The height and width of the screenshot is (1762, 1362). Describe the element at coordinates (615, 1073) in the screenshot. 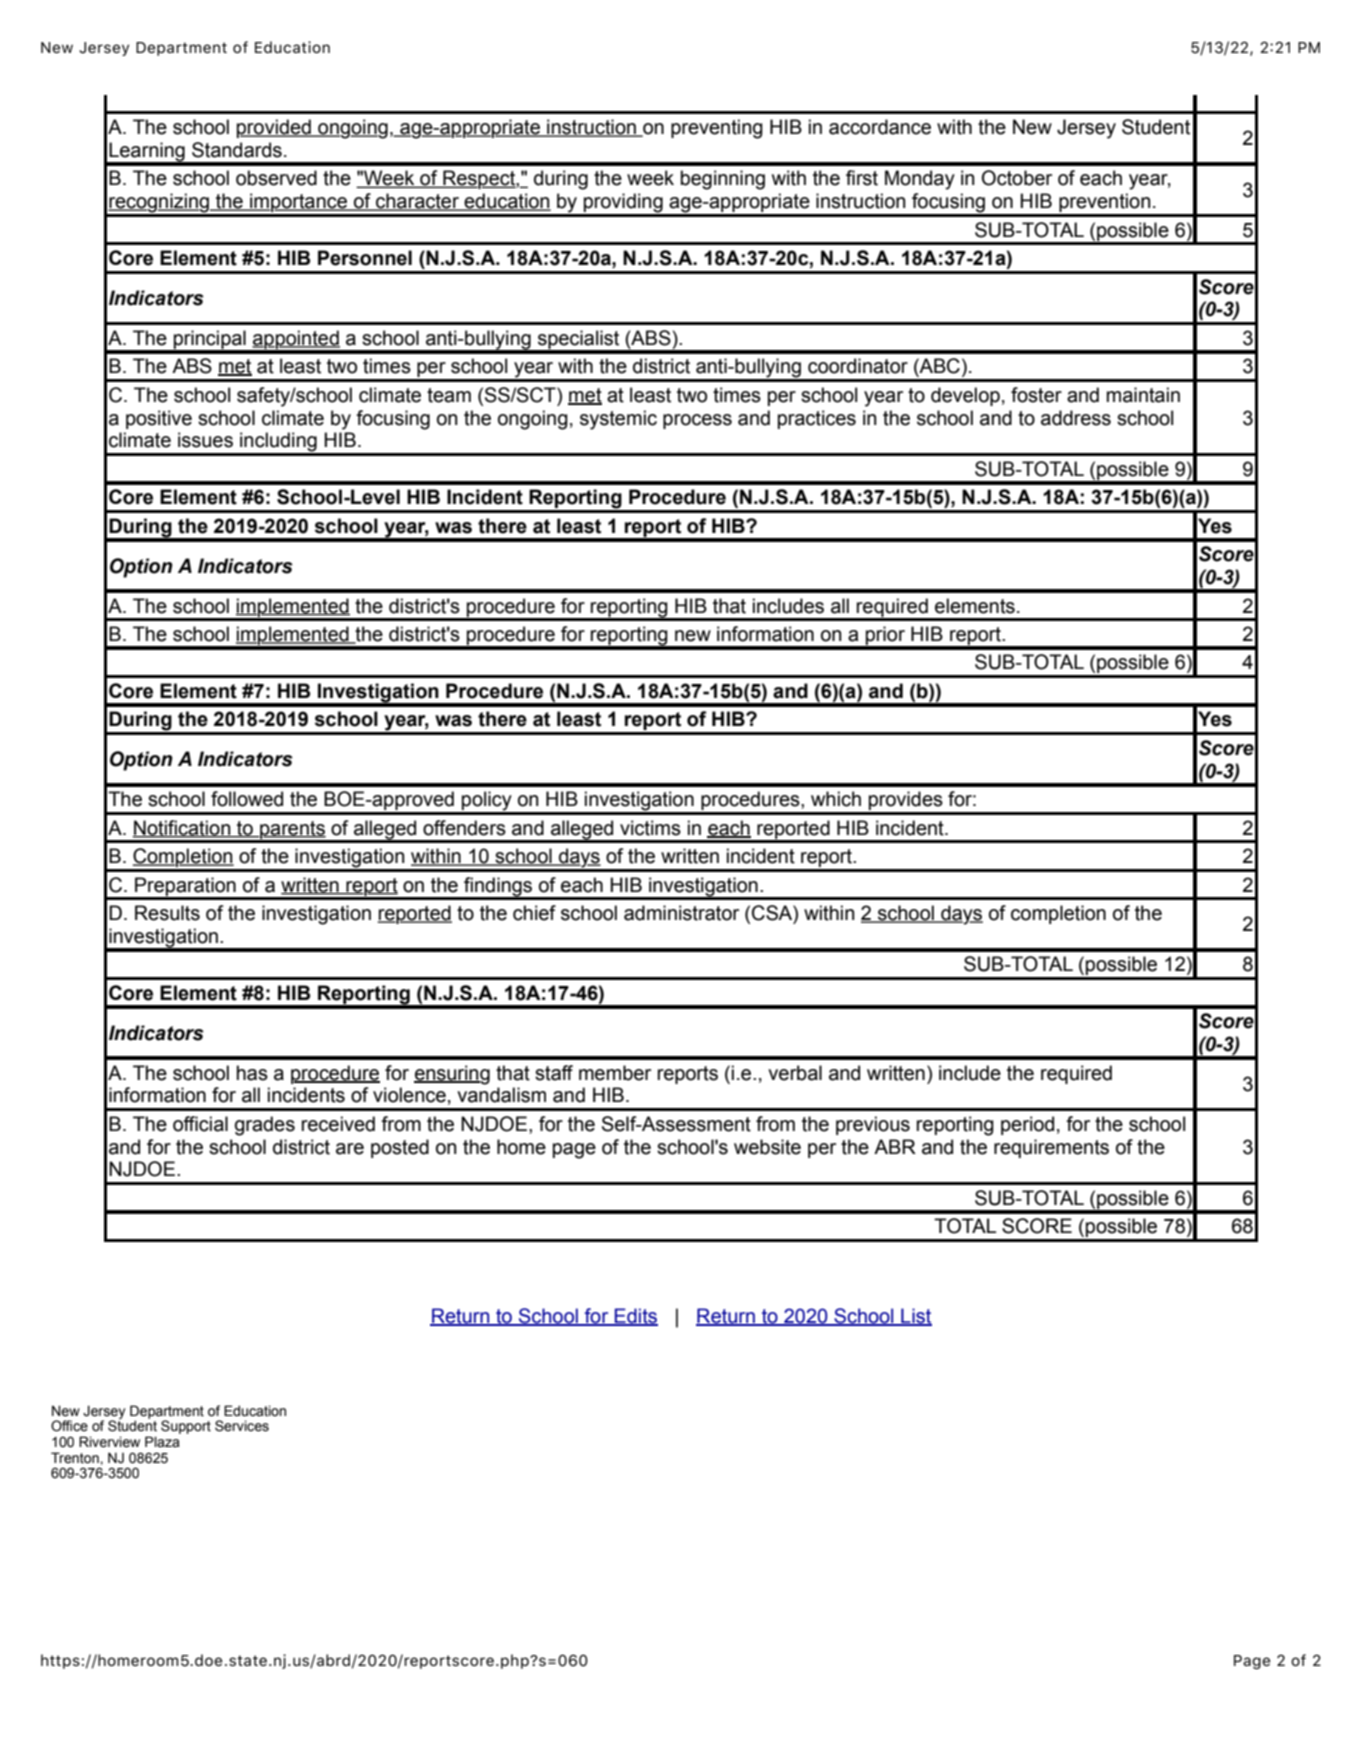

I see `member` at that location.
